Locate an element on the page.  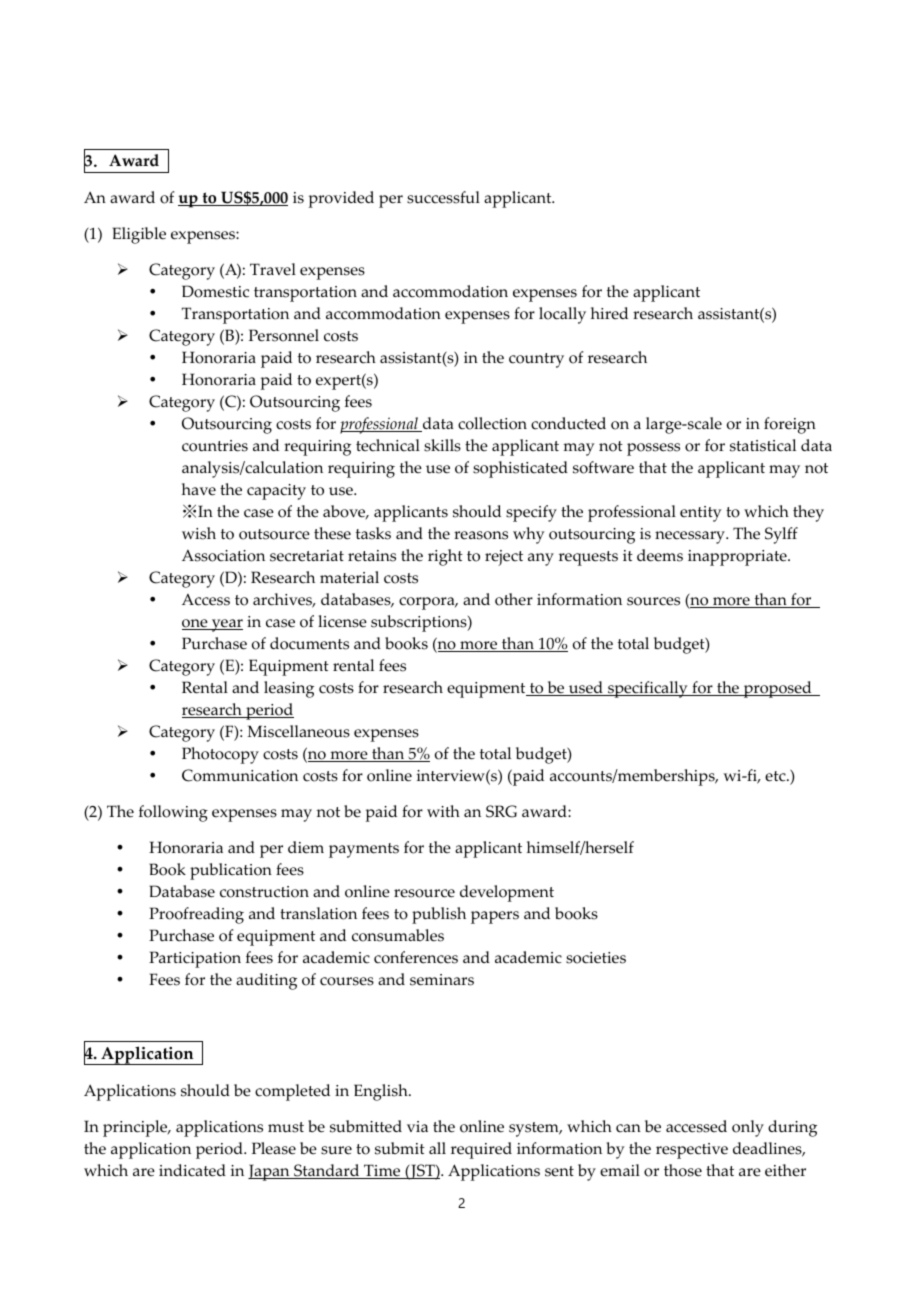
required is located at coordinates (481, 1150).
